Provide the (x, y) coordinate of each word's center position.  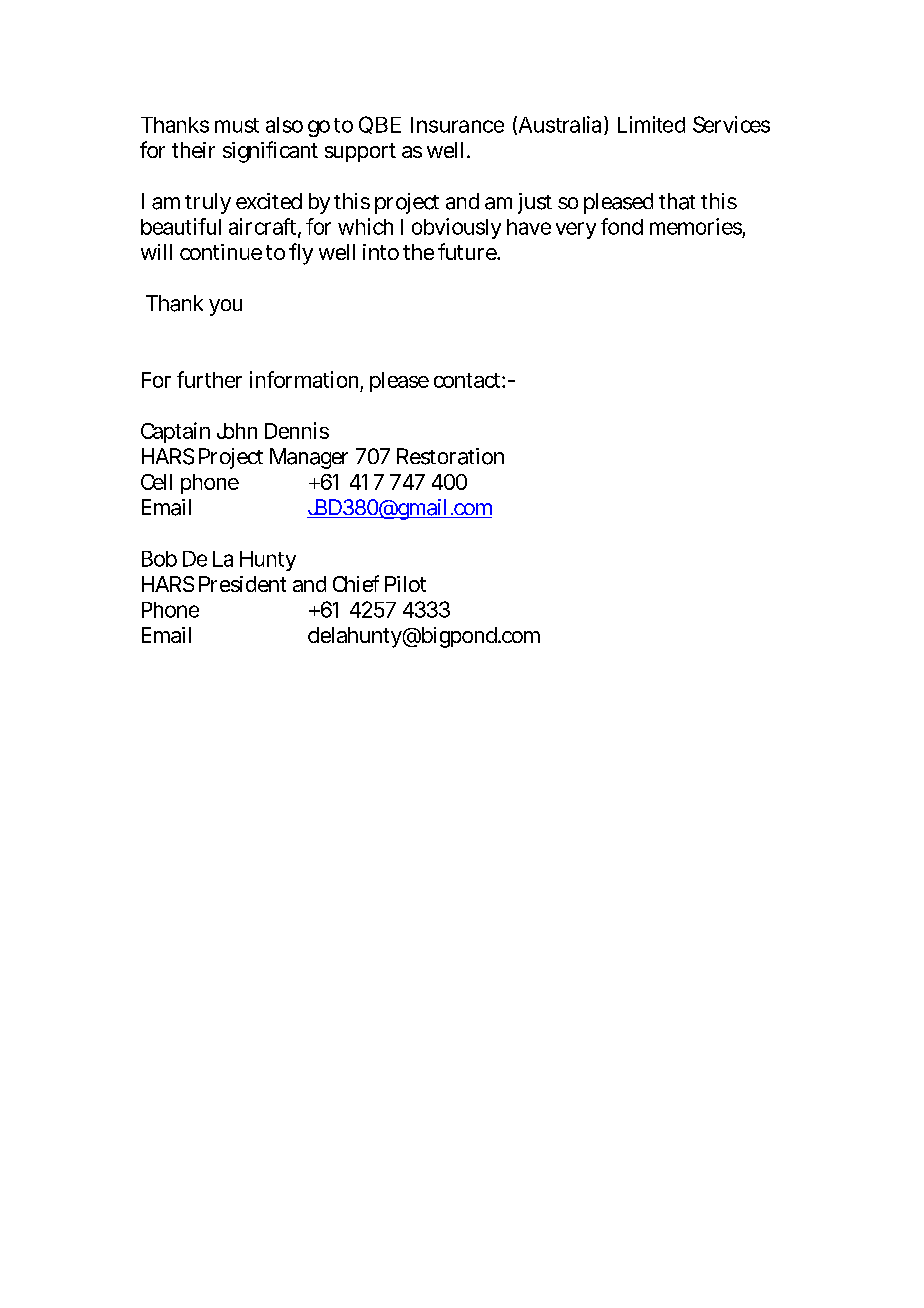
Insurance (457, 125)
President (242, 584)
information (306, 381)
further (209, 379)
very (576, 230)
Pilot (405, 584)
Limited (651, 124)
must (237, 125)
